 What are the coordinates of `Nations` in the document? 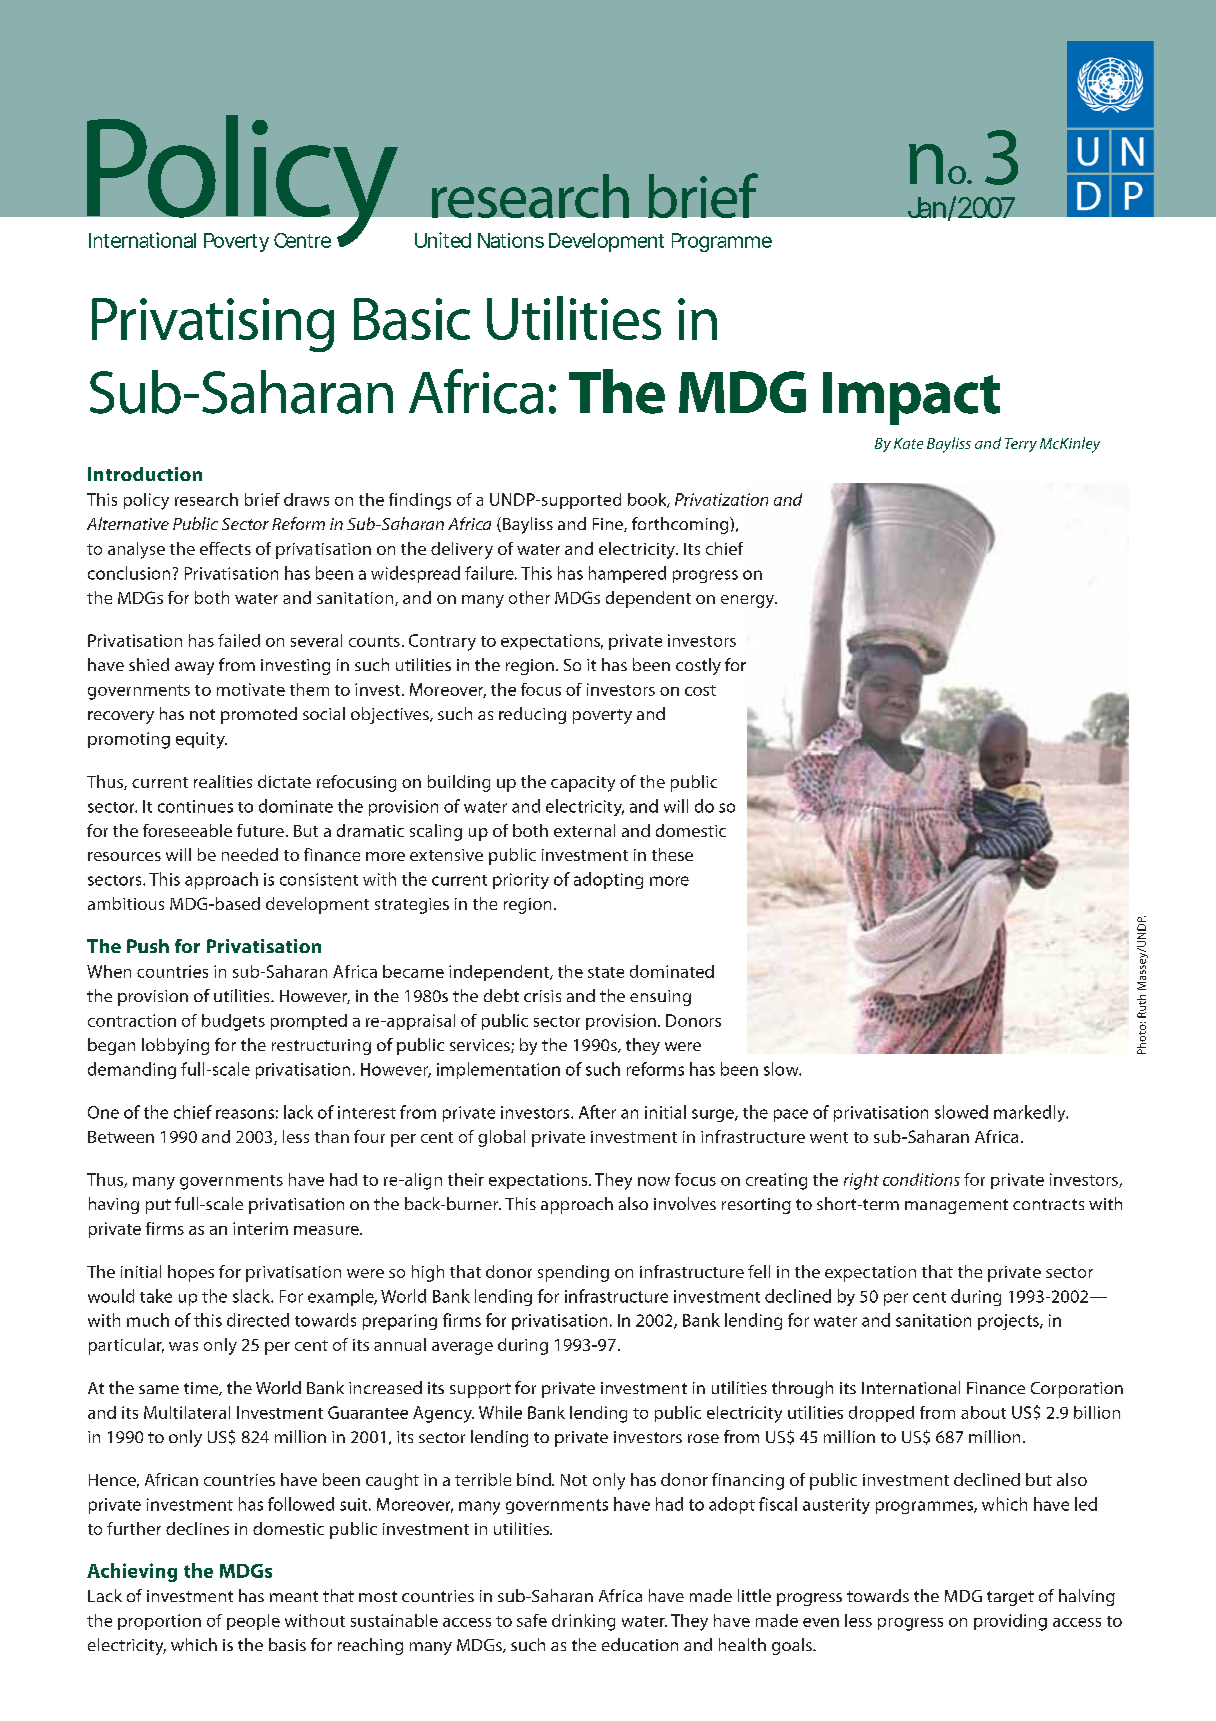 It's located at (511, 240).
